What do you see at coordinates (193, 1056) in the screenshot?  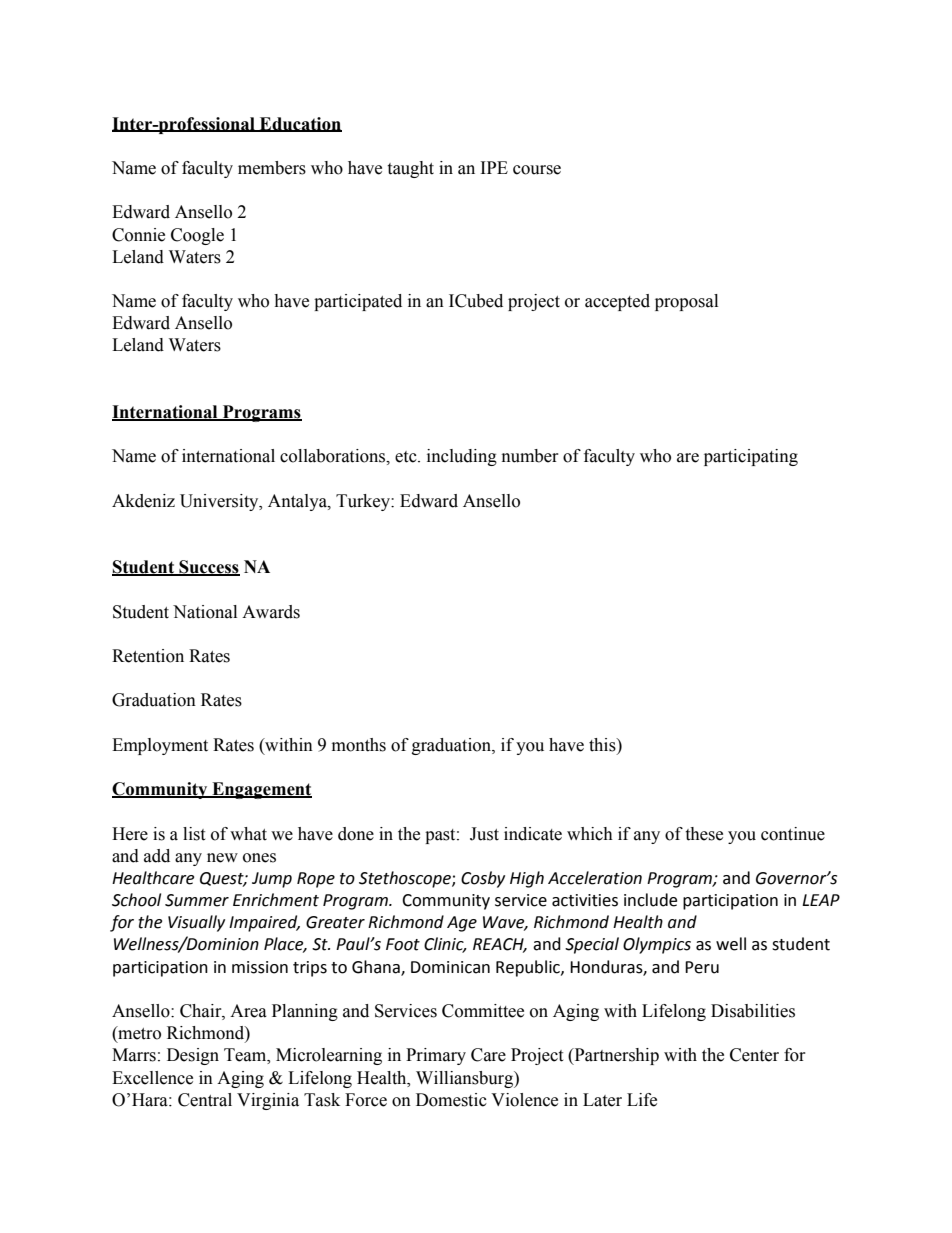 I see `Design` at bounding box center [193, 1056].
